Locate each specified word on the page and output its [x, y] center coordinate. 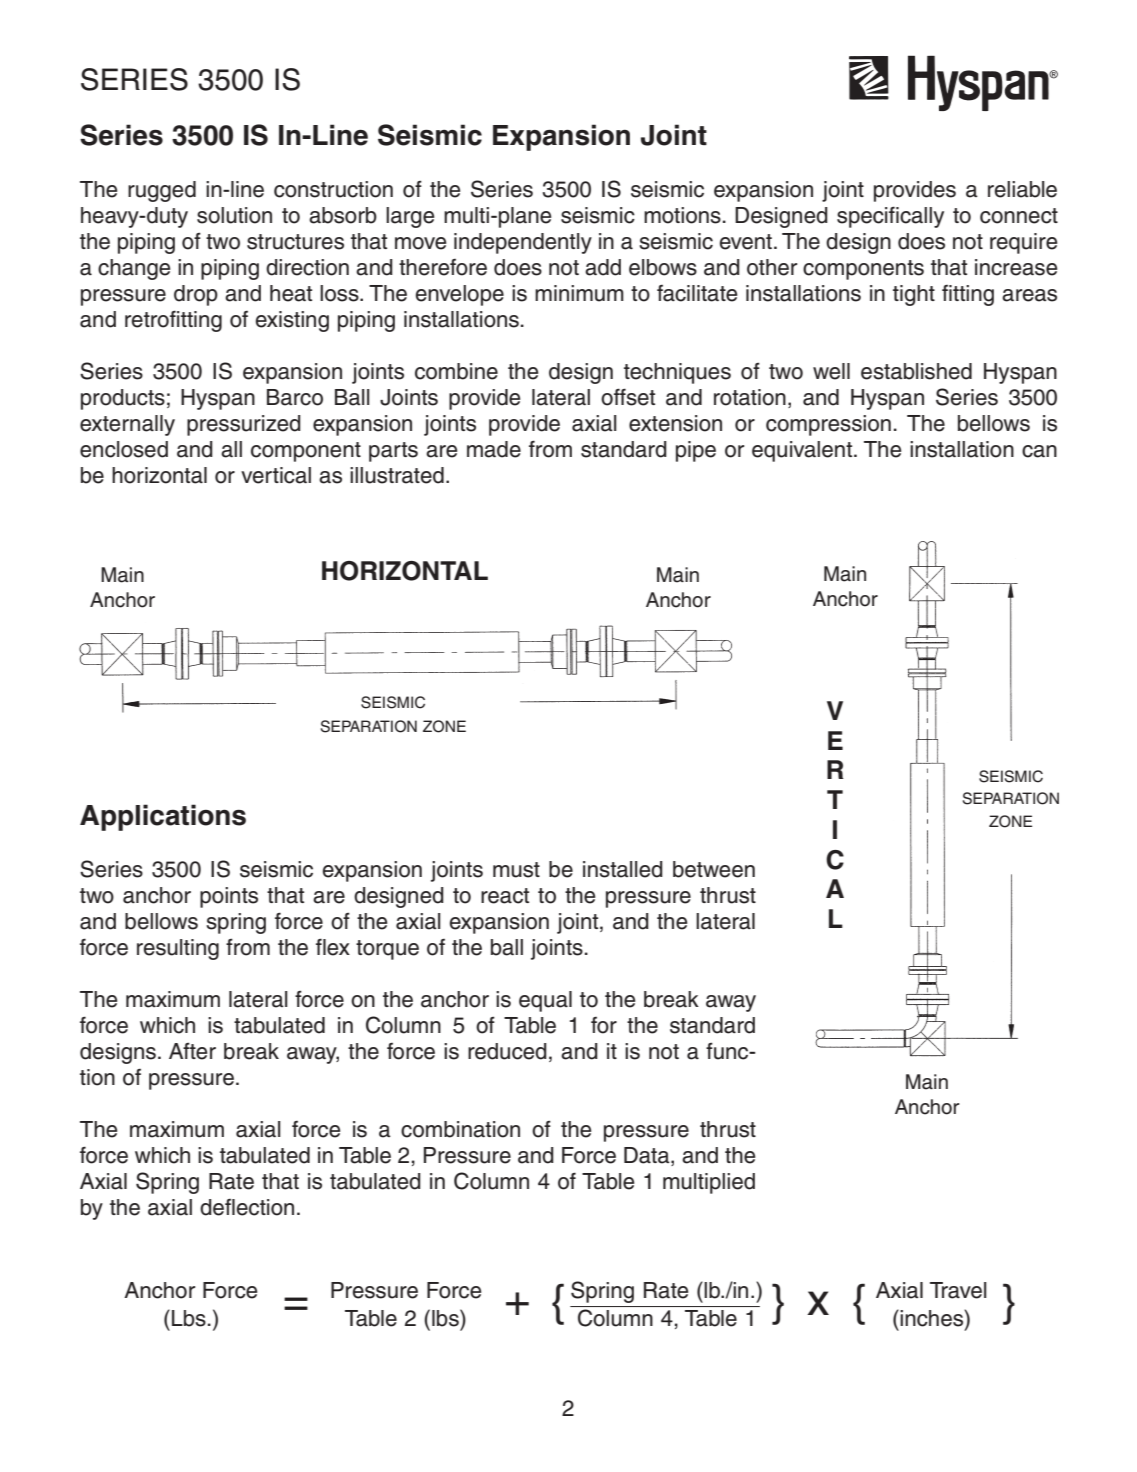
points [229, 897]
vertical [276, 475]
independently [523, 243]
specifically [890, 217]
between [714, 869]
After [192, 1051]
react [505, 896]
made [494, 449]
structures [295, 242]
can [1039, 451]
